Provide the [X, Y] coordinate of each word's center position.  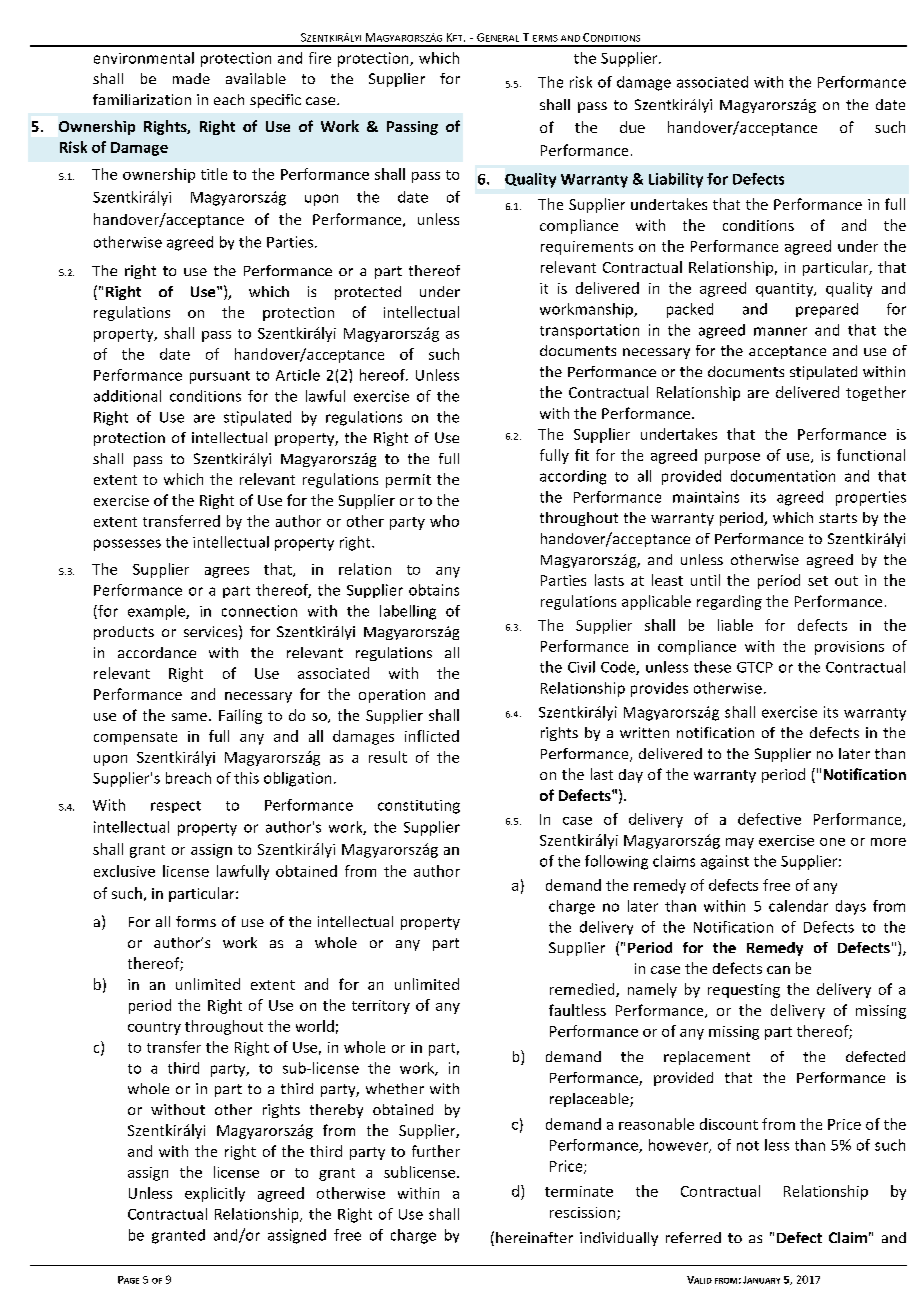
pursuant [220, 377]
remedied [583, 990]
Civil [581, 667]
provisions [849, 648]
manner [780, 331]
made [191, 78]
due [632, 127]
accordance [157, 652]
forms [196, 921]
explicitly [215, 1194]
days [851, 907]
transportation [589, 331]
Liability [676, 180]
